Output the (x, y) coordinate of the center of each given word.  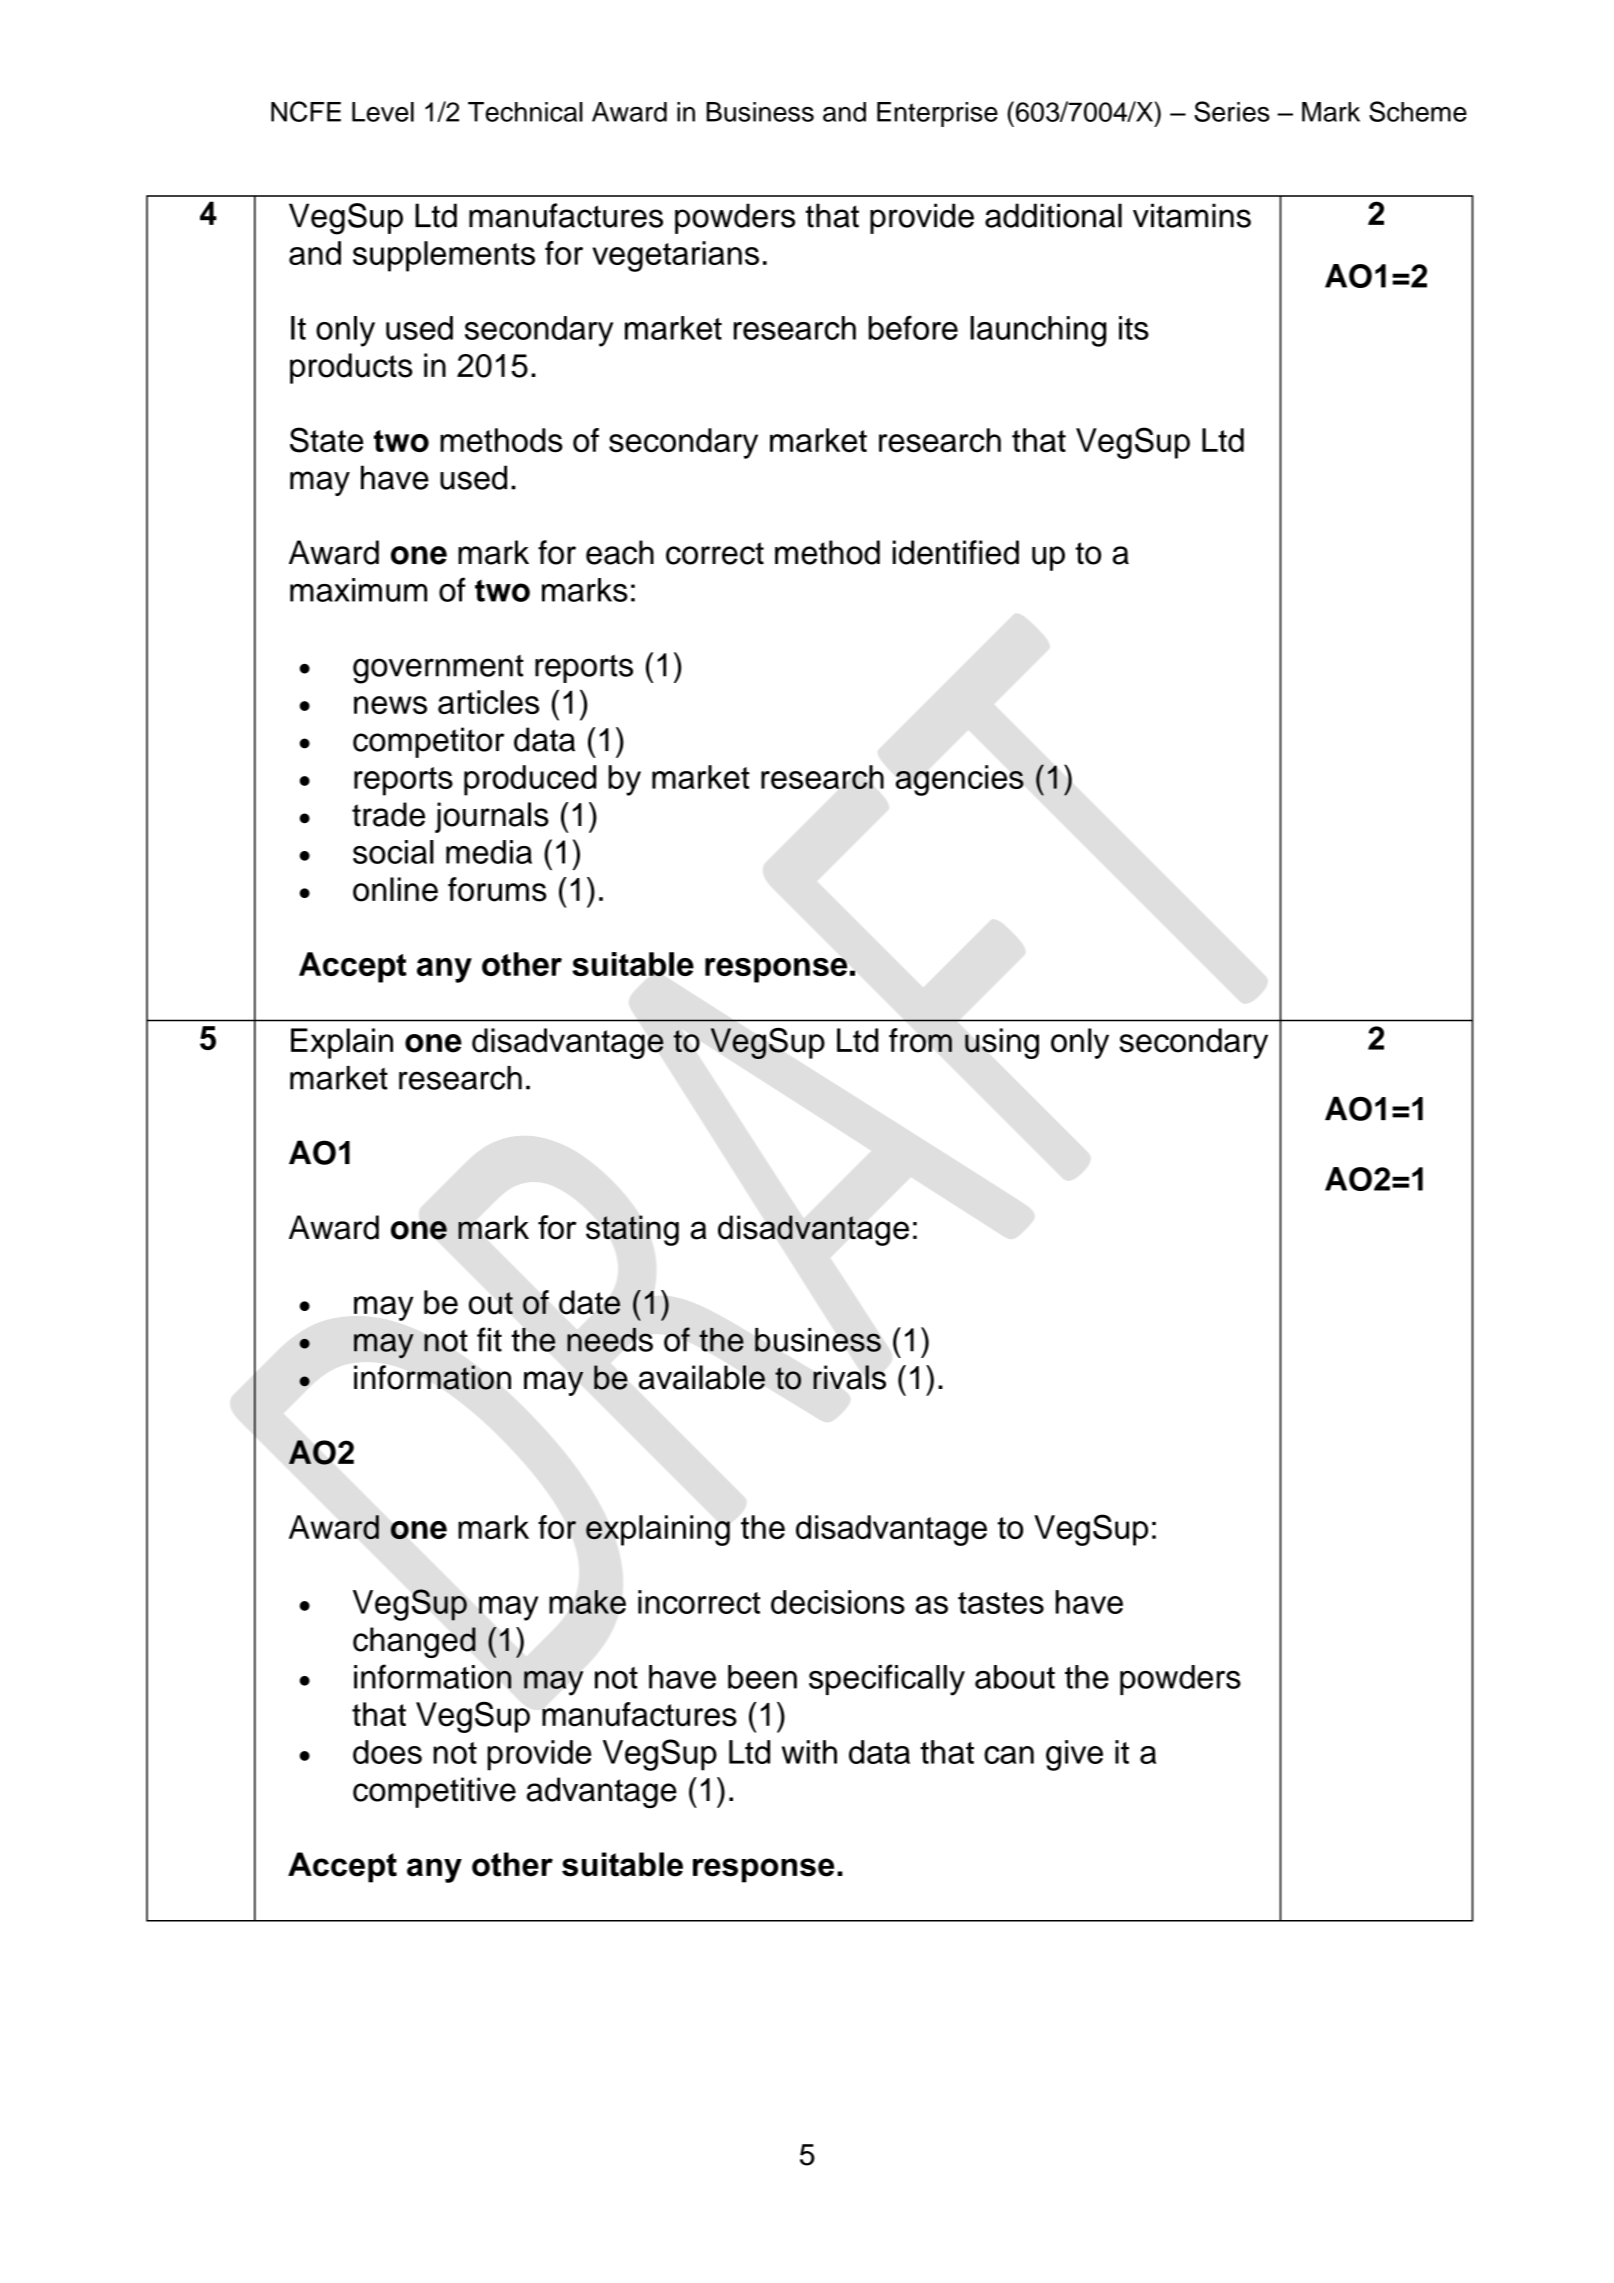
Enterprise (937, 114)
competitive (434, 1792)
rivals (849, 1377)
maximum (358, 590)
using (1002, 1043)
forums (497, 889)
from (920, 1040)
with (809, 1752)
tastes (1001, 1603)
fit (489, 1339)
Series (1232, 111)
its (1134, 328)
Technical (525, 112)
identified (956, 552)
